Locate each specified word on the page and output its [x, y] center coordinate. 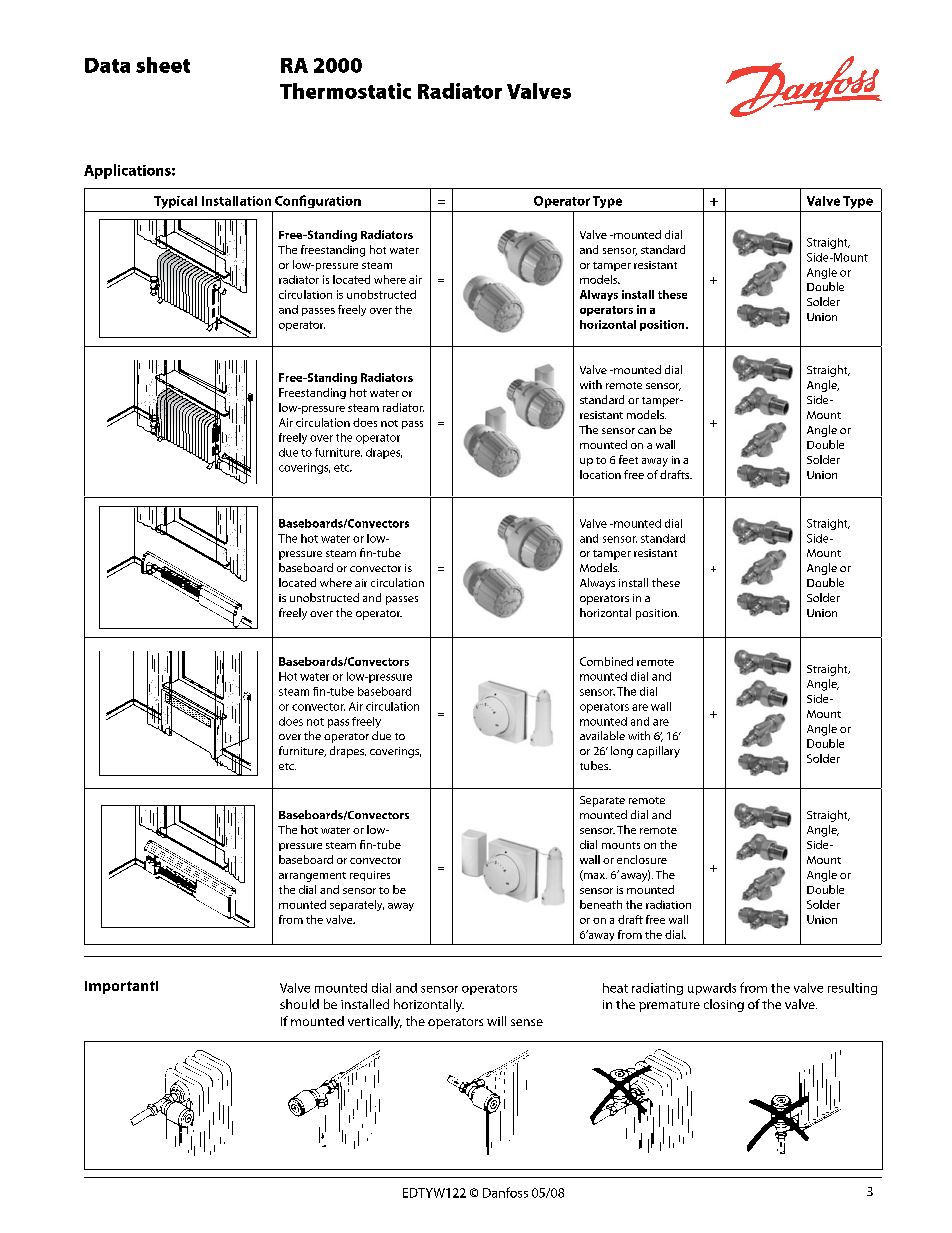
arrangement [312, 877]
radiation [668, 904]
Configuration [318, 201]
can [647, 431]
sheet [163, 65]
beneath [601, 904]
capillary [658, 752]
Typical [175, 202]
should [299, 1004]
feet [628, 459]
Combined [606, 661]
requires [370, 876]
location [600, 474]
